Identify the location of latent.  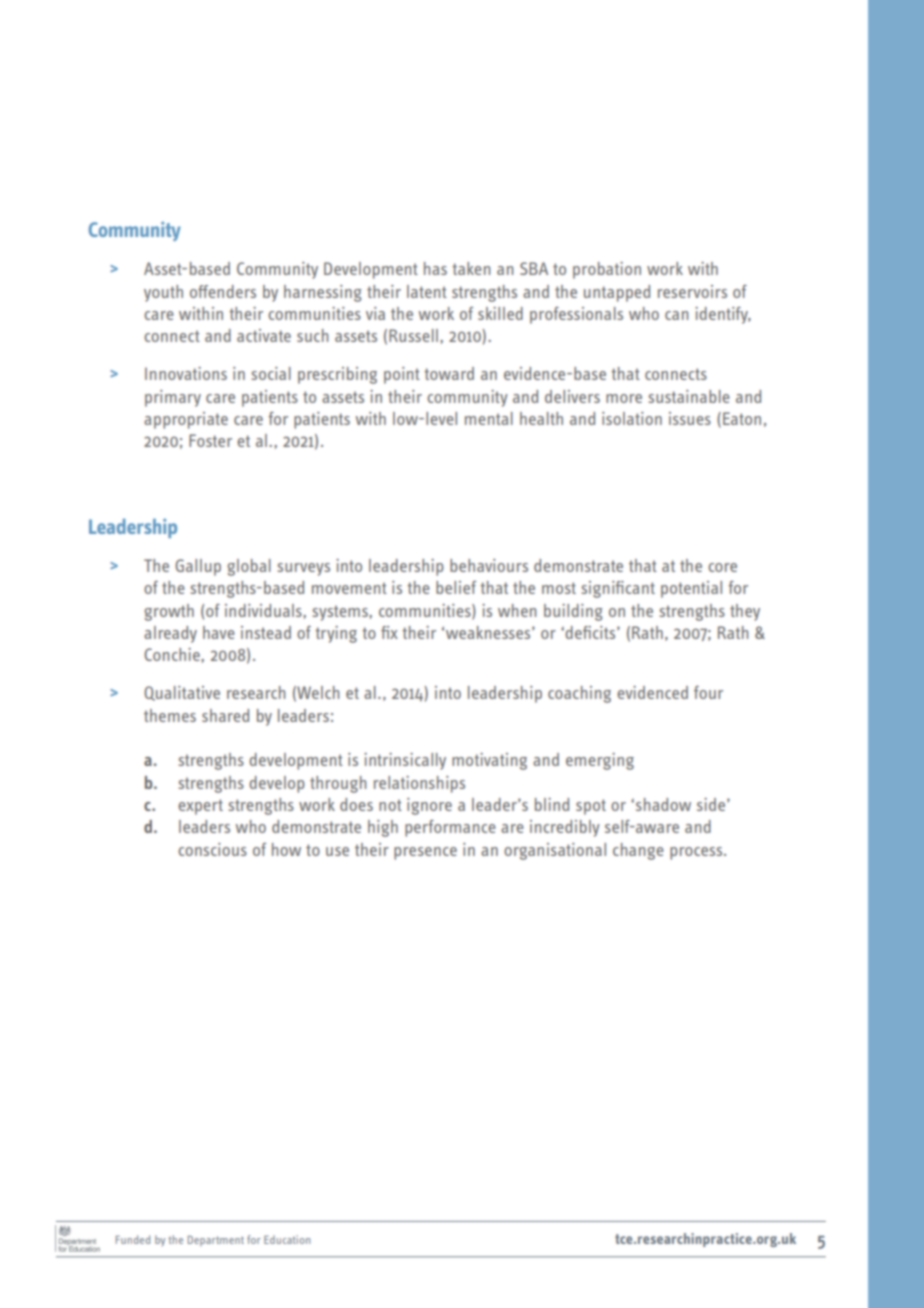
(427, 291).
